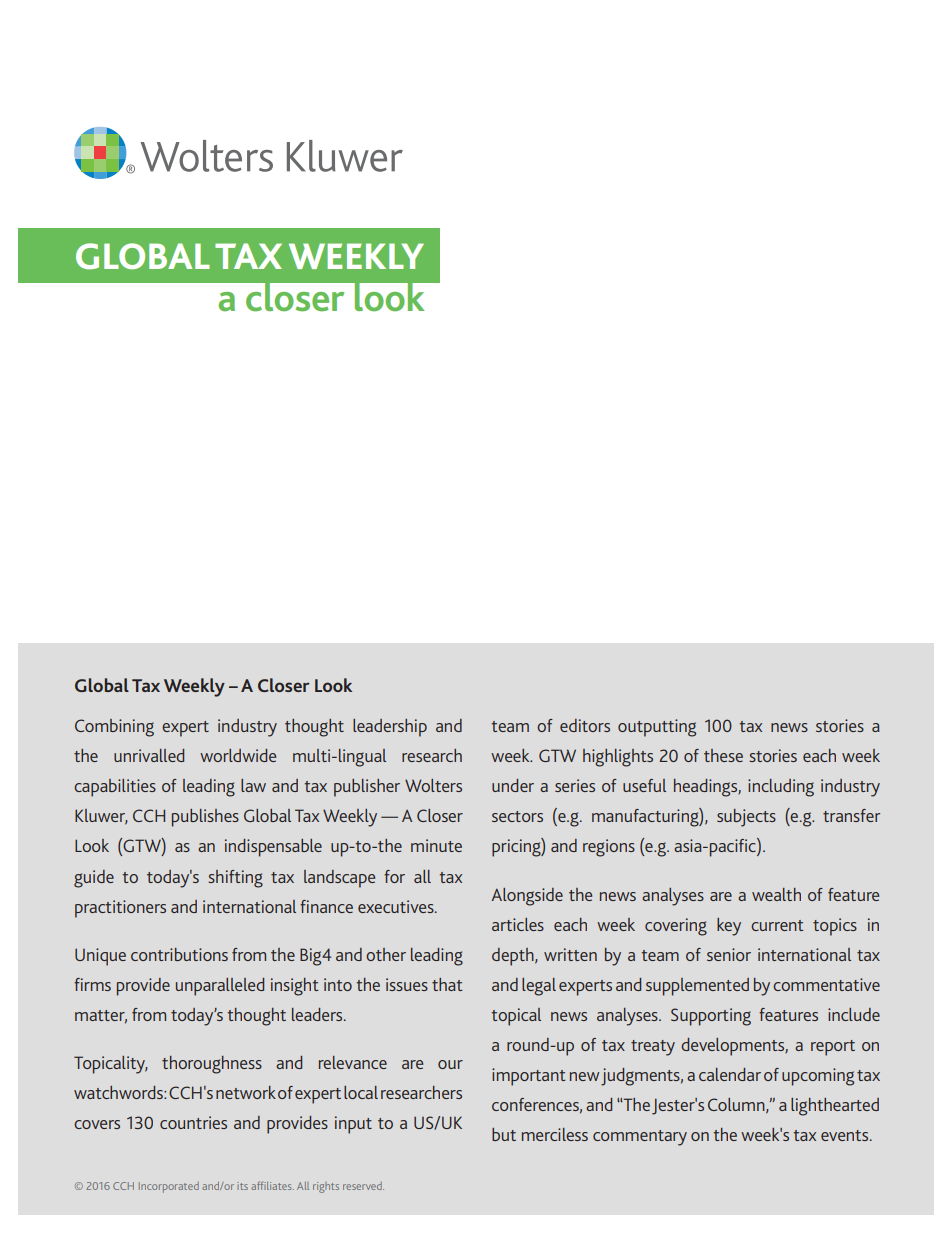  I want to click on editors, so click(585, 725).
